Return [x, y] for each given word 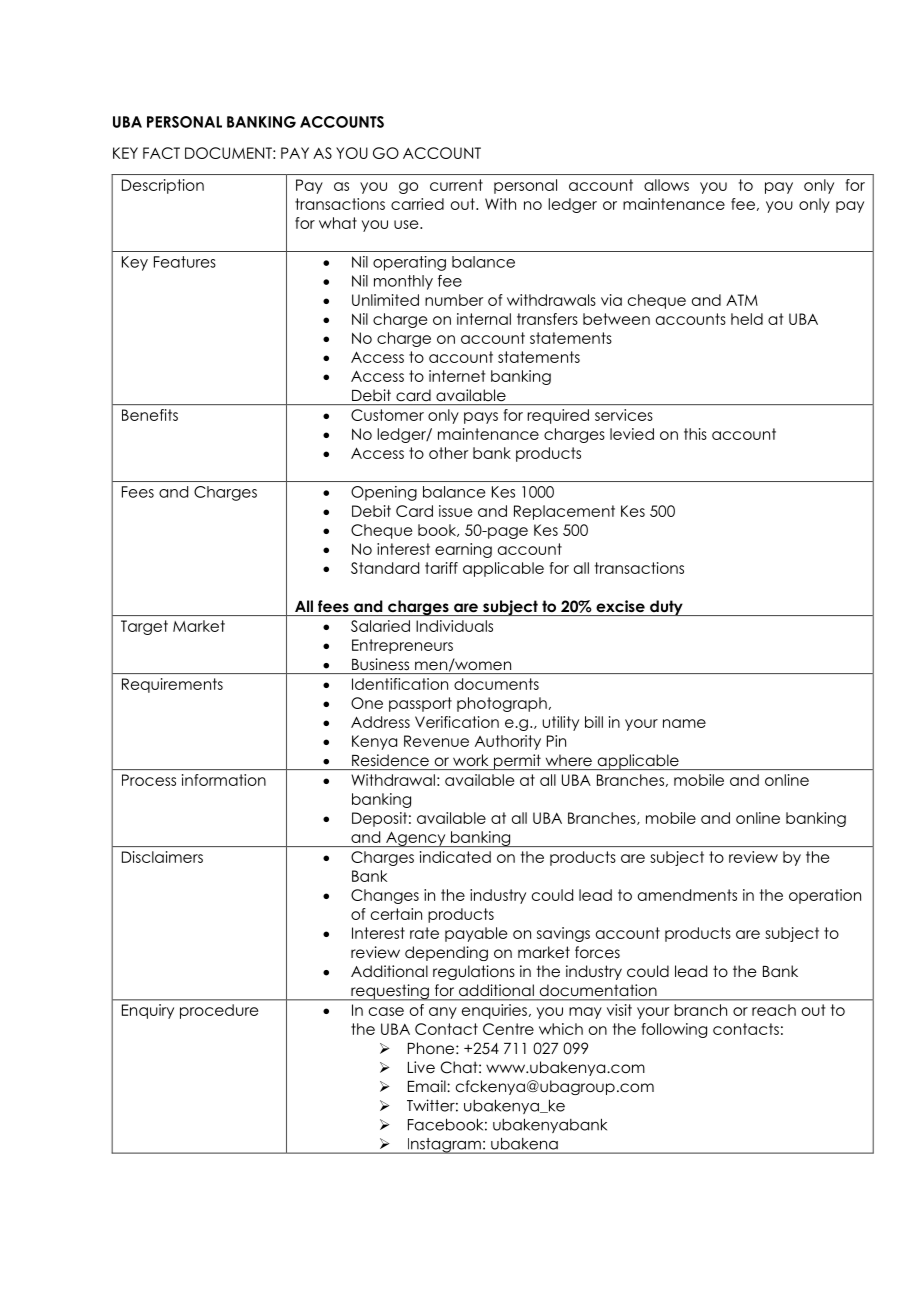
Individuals [454, 626]
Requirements [172, 685]
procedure [219, 1011]
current [456, 185]
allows [666, 185]
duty [666, 608]
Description [163, 186]
